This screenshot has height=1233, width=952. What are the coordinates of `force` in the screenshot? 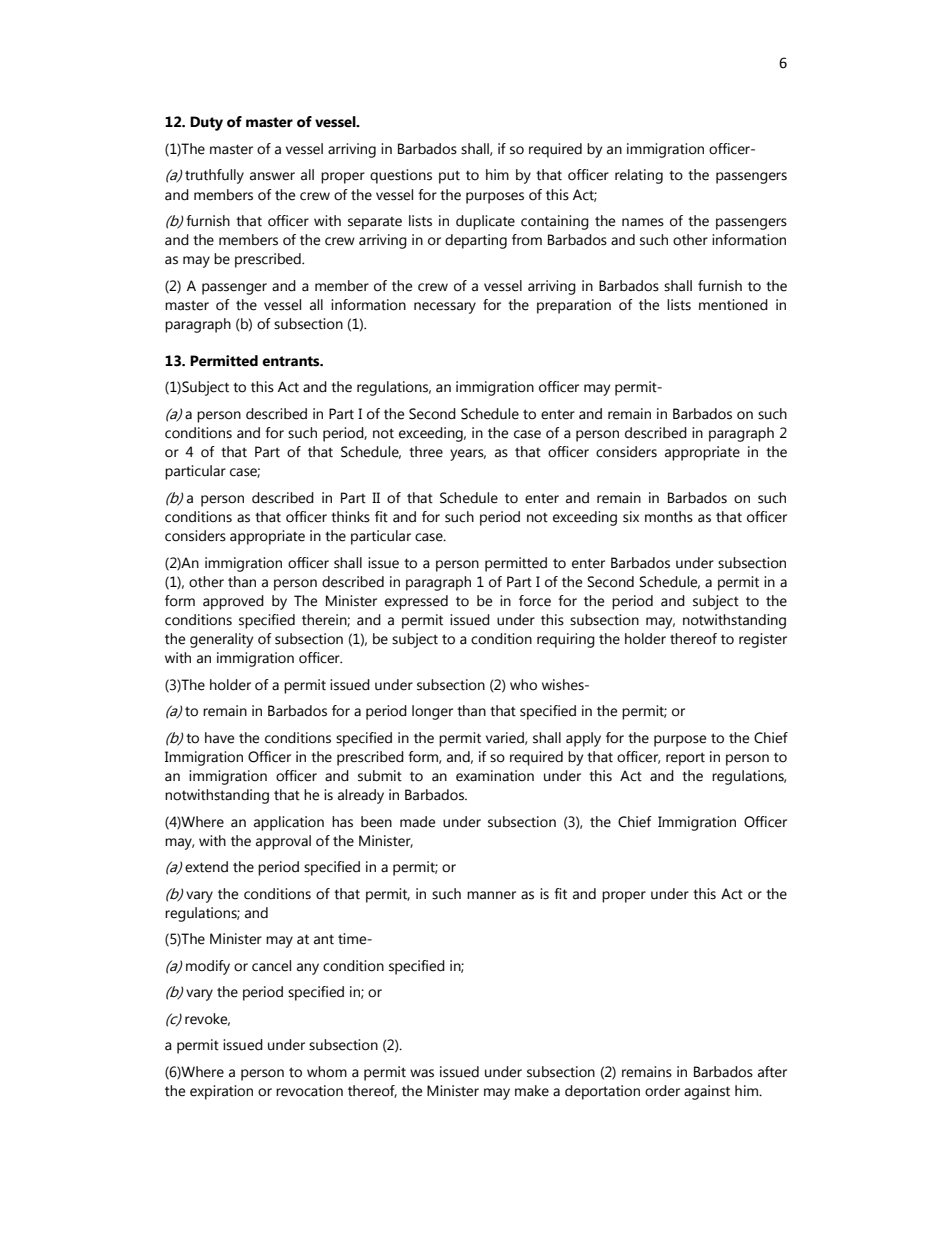 It's located at (535, 601).
